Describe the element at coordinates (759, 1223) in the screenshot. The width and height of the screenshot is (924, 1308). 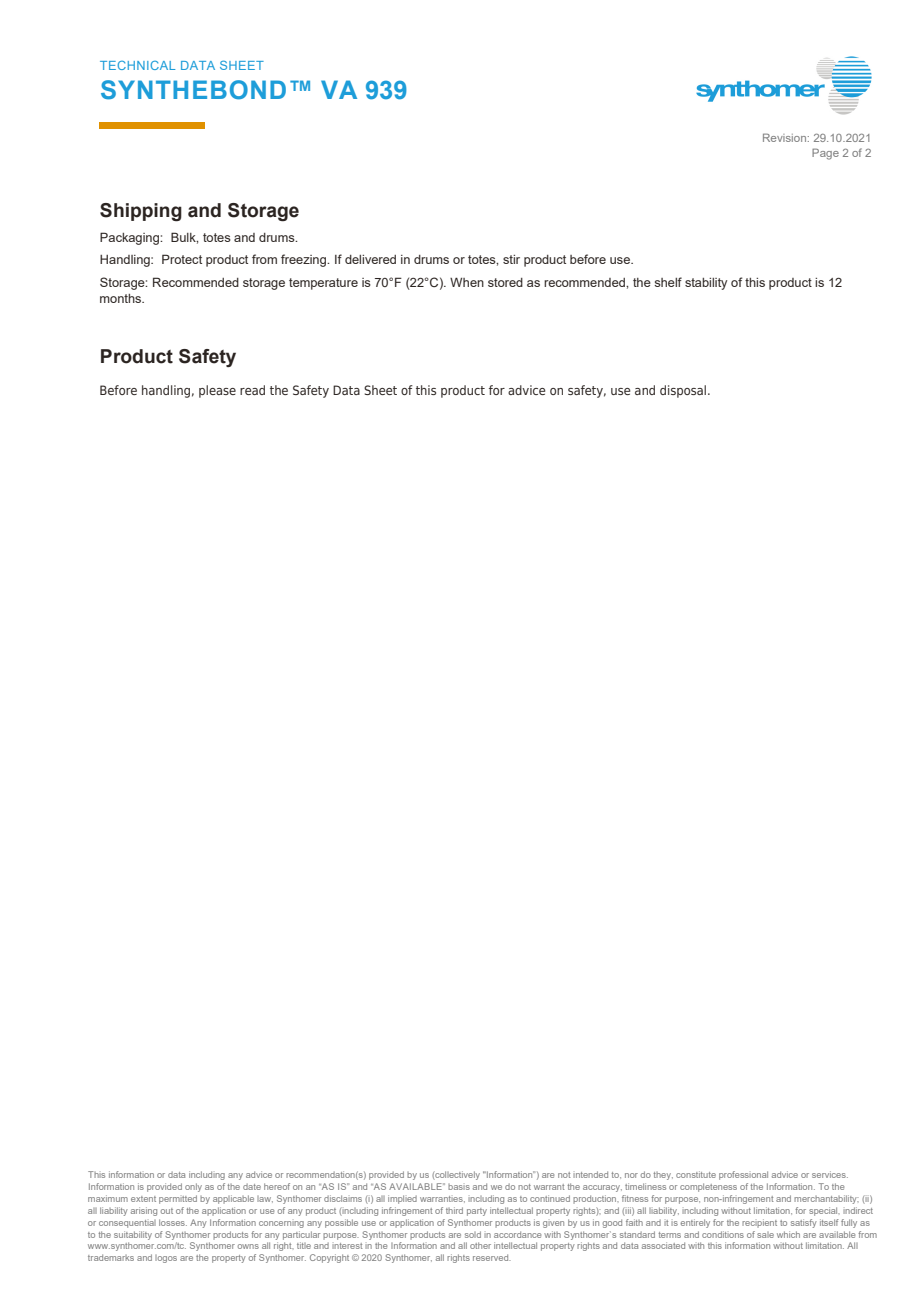
I see `recipient` at that location.
